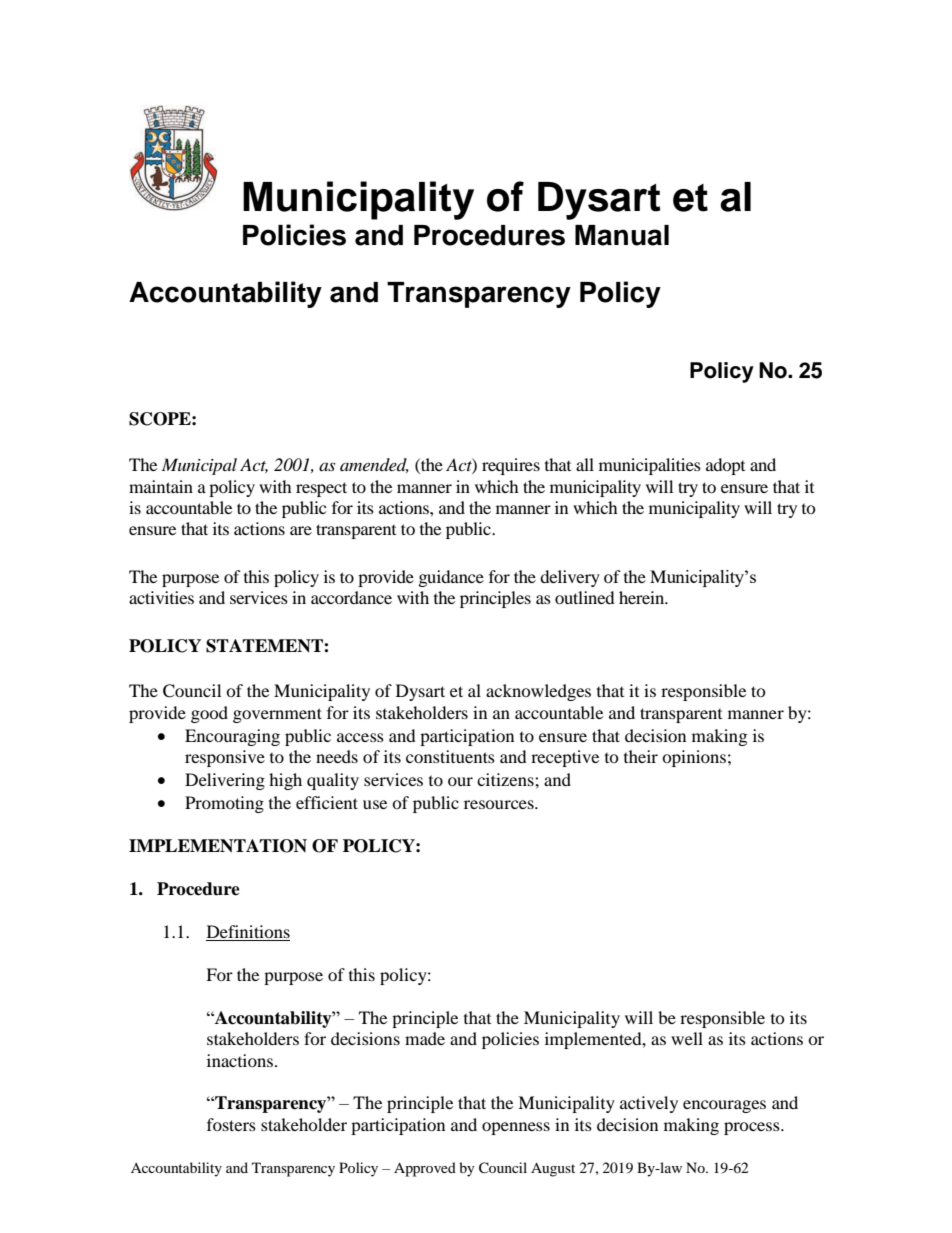 The height and width of the document is (1233, 952). Describe the element at coordinates (641, 756) in the document. I see `their` at that location.
